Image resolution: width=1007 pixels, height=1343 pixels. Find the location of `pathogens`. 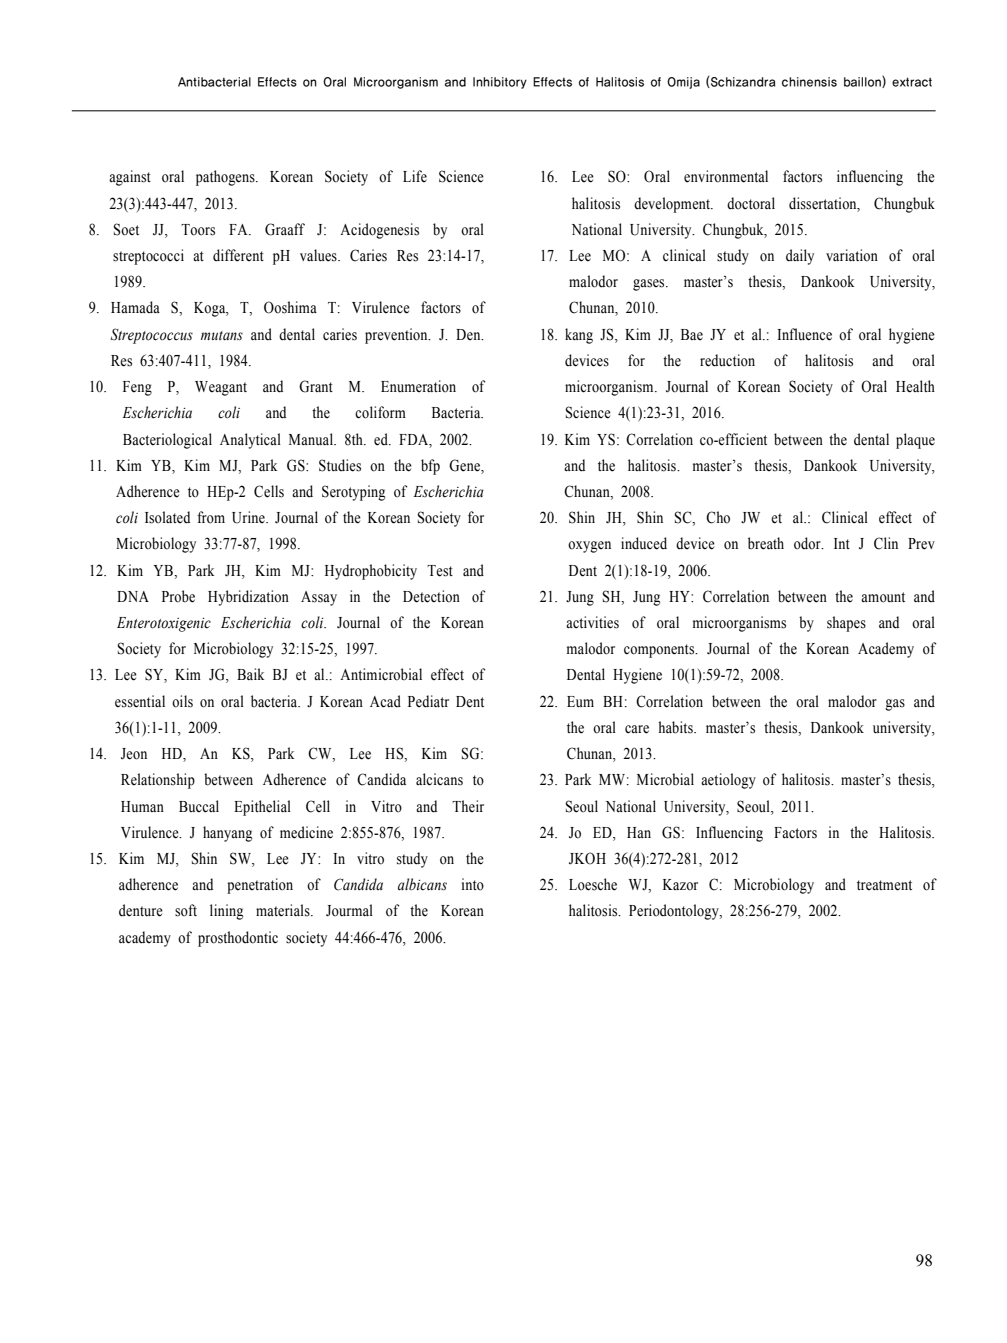

pathogens is located at coordinates (226, 178).
